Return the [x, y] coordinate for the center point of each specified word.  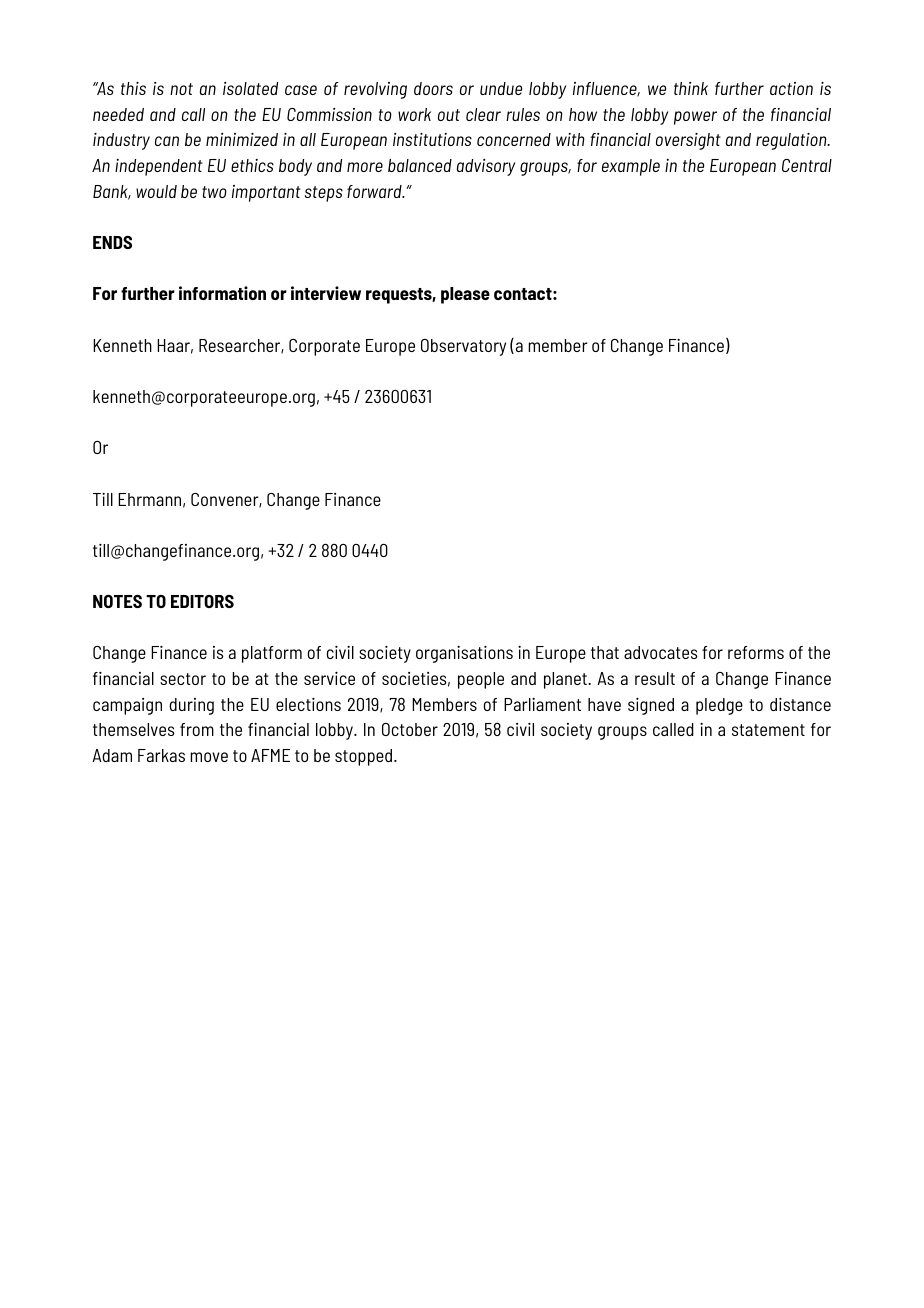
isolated [250, 88]
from [197, 729]
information [222, 293]
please [465, 295]
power [695, 118]
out [449, 115]
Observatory [463, 347]
